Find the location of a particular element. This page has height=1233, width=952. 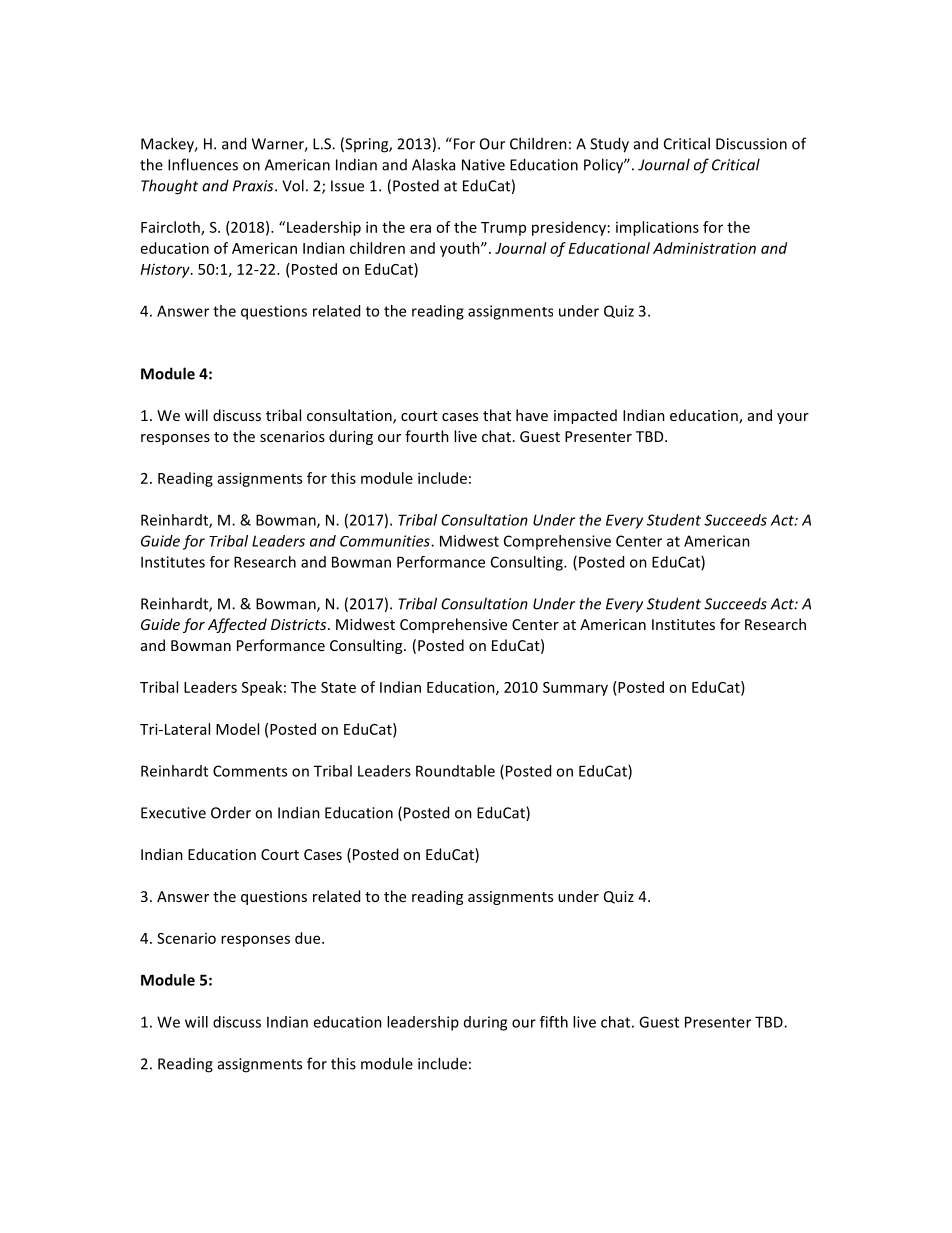

implications is located at coordinates (657, 228).
